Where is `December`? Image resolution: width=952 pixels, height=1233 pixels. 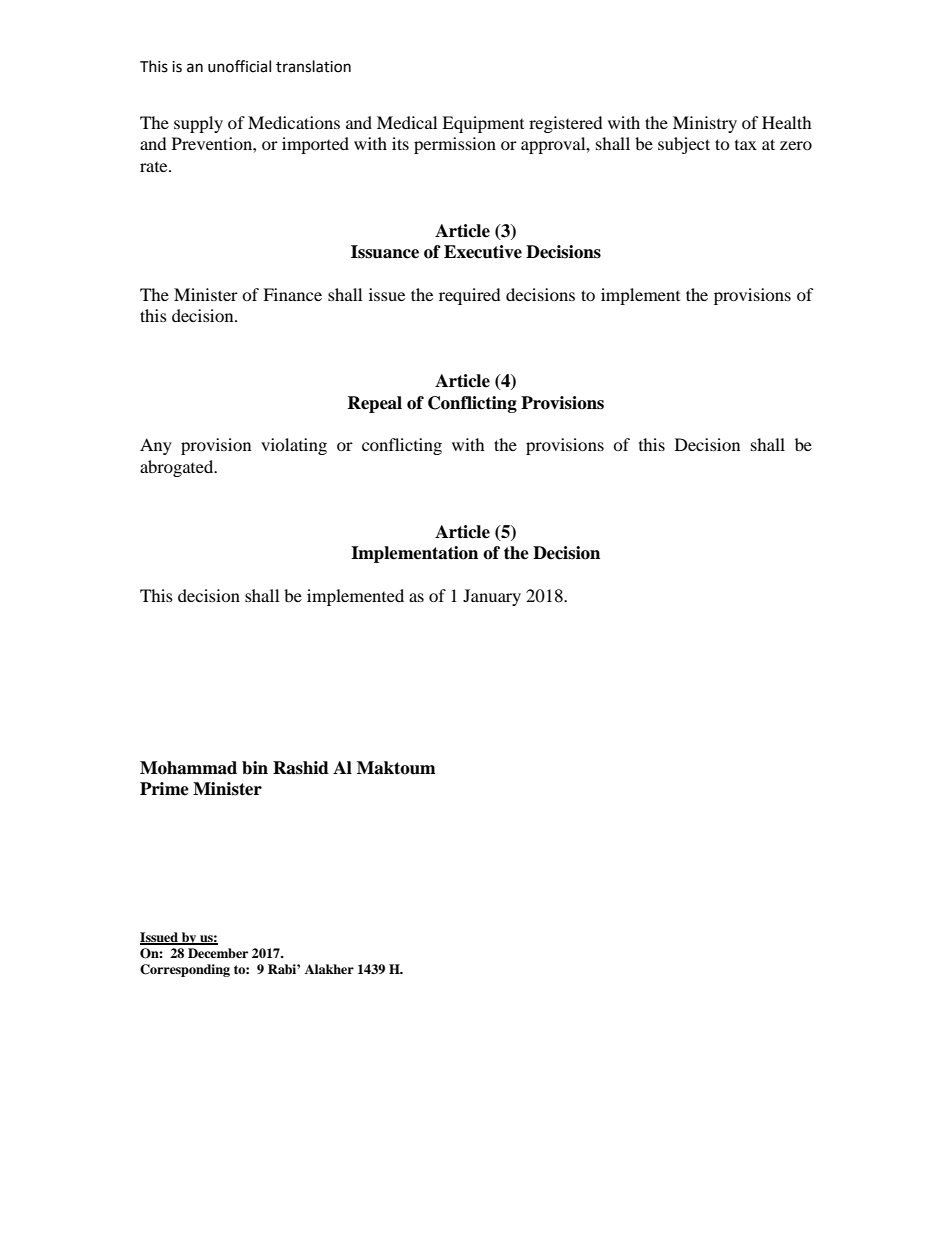
December is located at coordinates (218, 953).
